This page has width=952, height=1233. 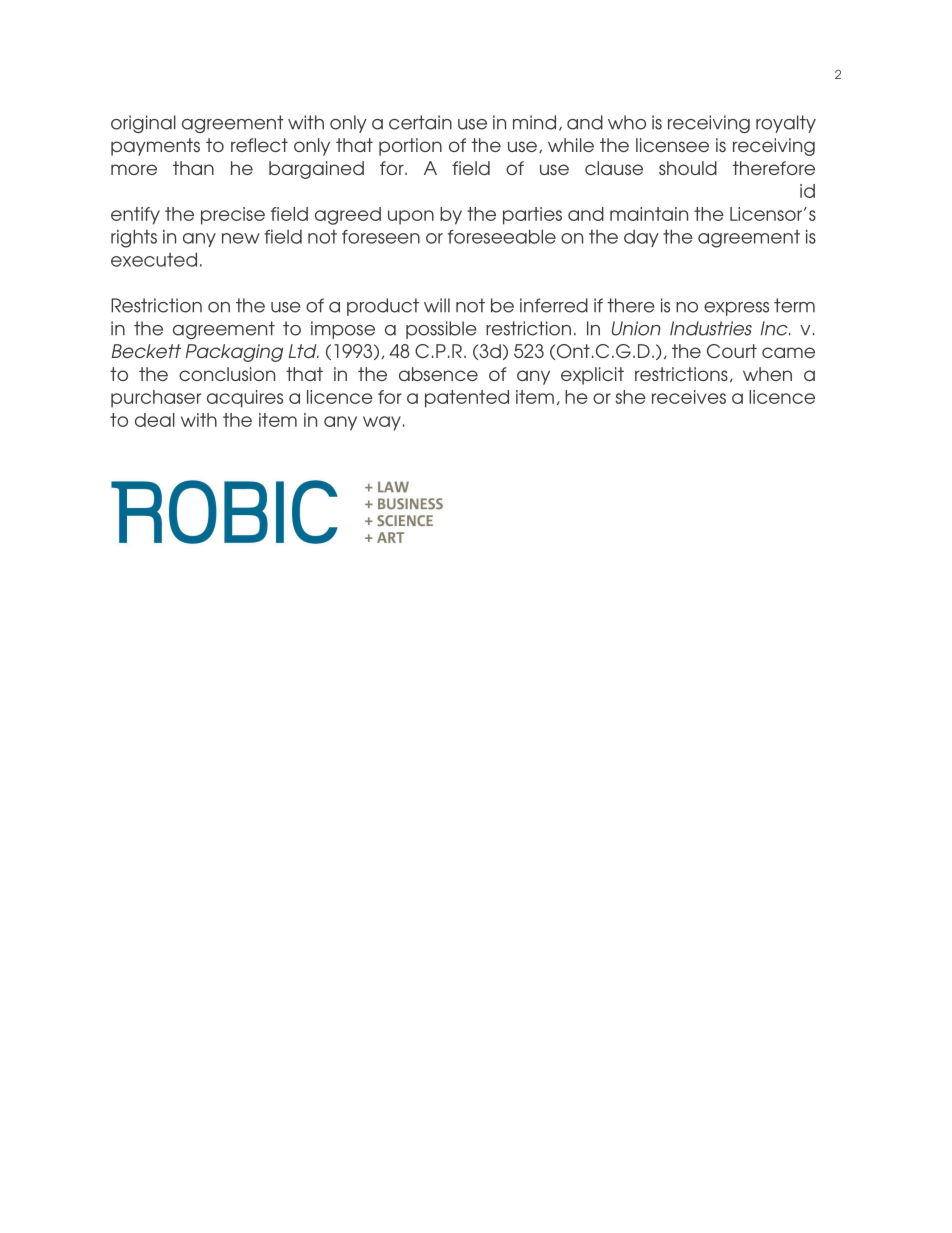 I want to click on express, so click(x=736, y=309).
